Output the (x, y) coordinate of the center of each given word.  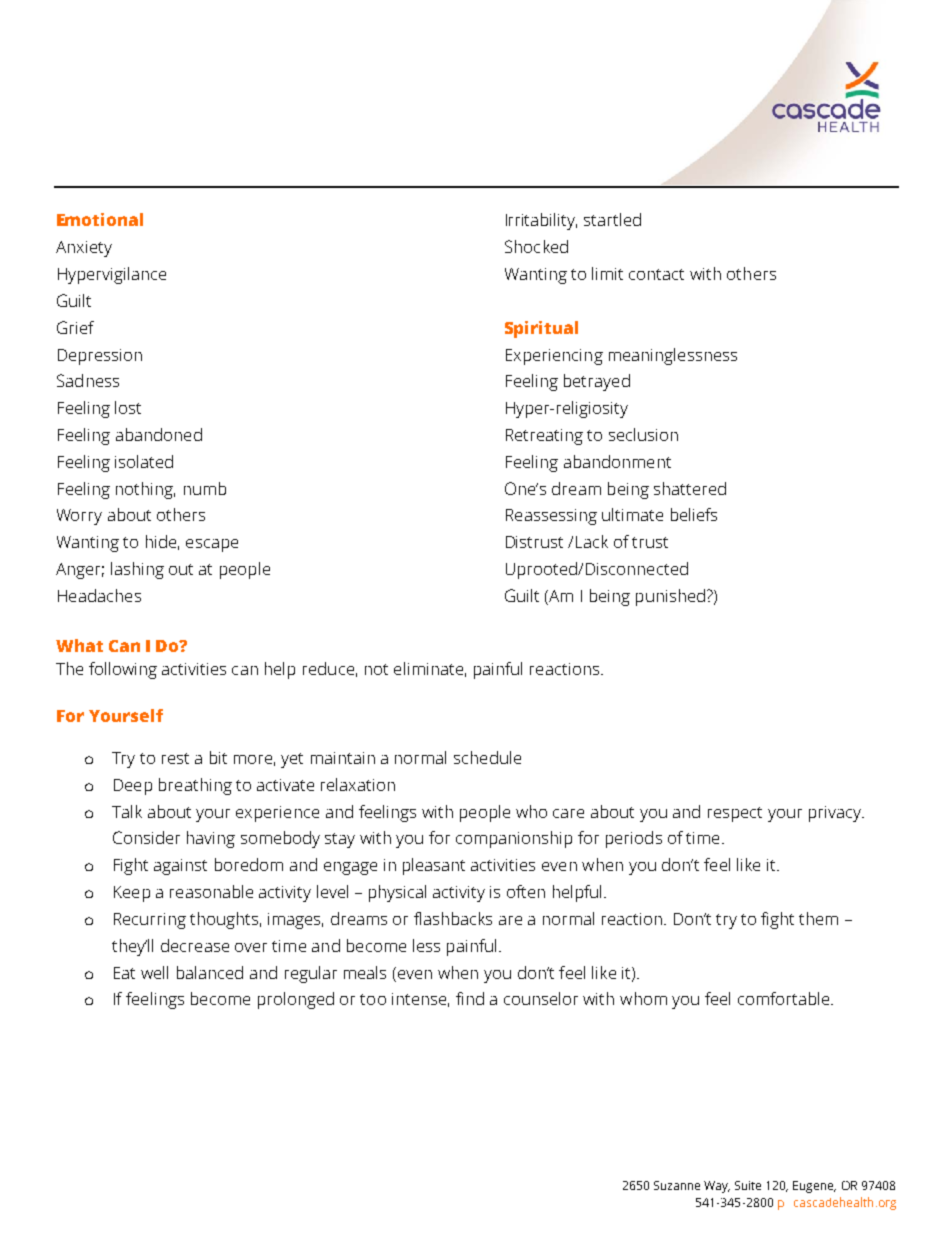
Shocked (536, 246)
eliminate (428, 668)
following (123, 670)
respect (735, 814)
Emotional (100, 219)
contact (656, 274)
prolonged (296, 1000)
